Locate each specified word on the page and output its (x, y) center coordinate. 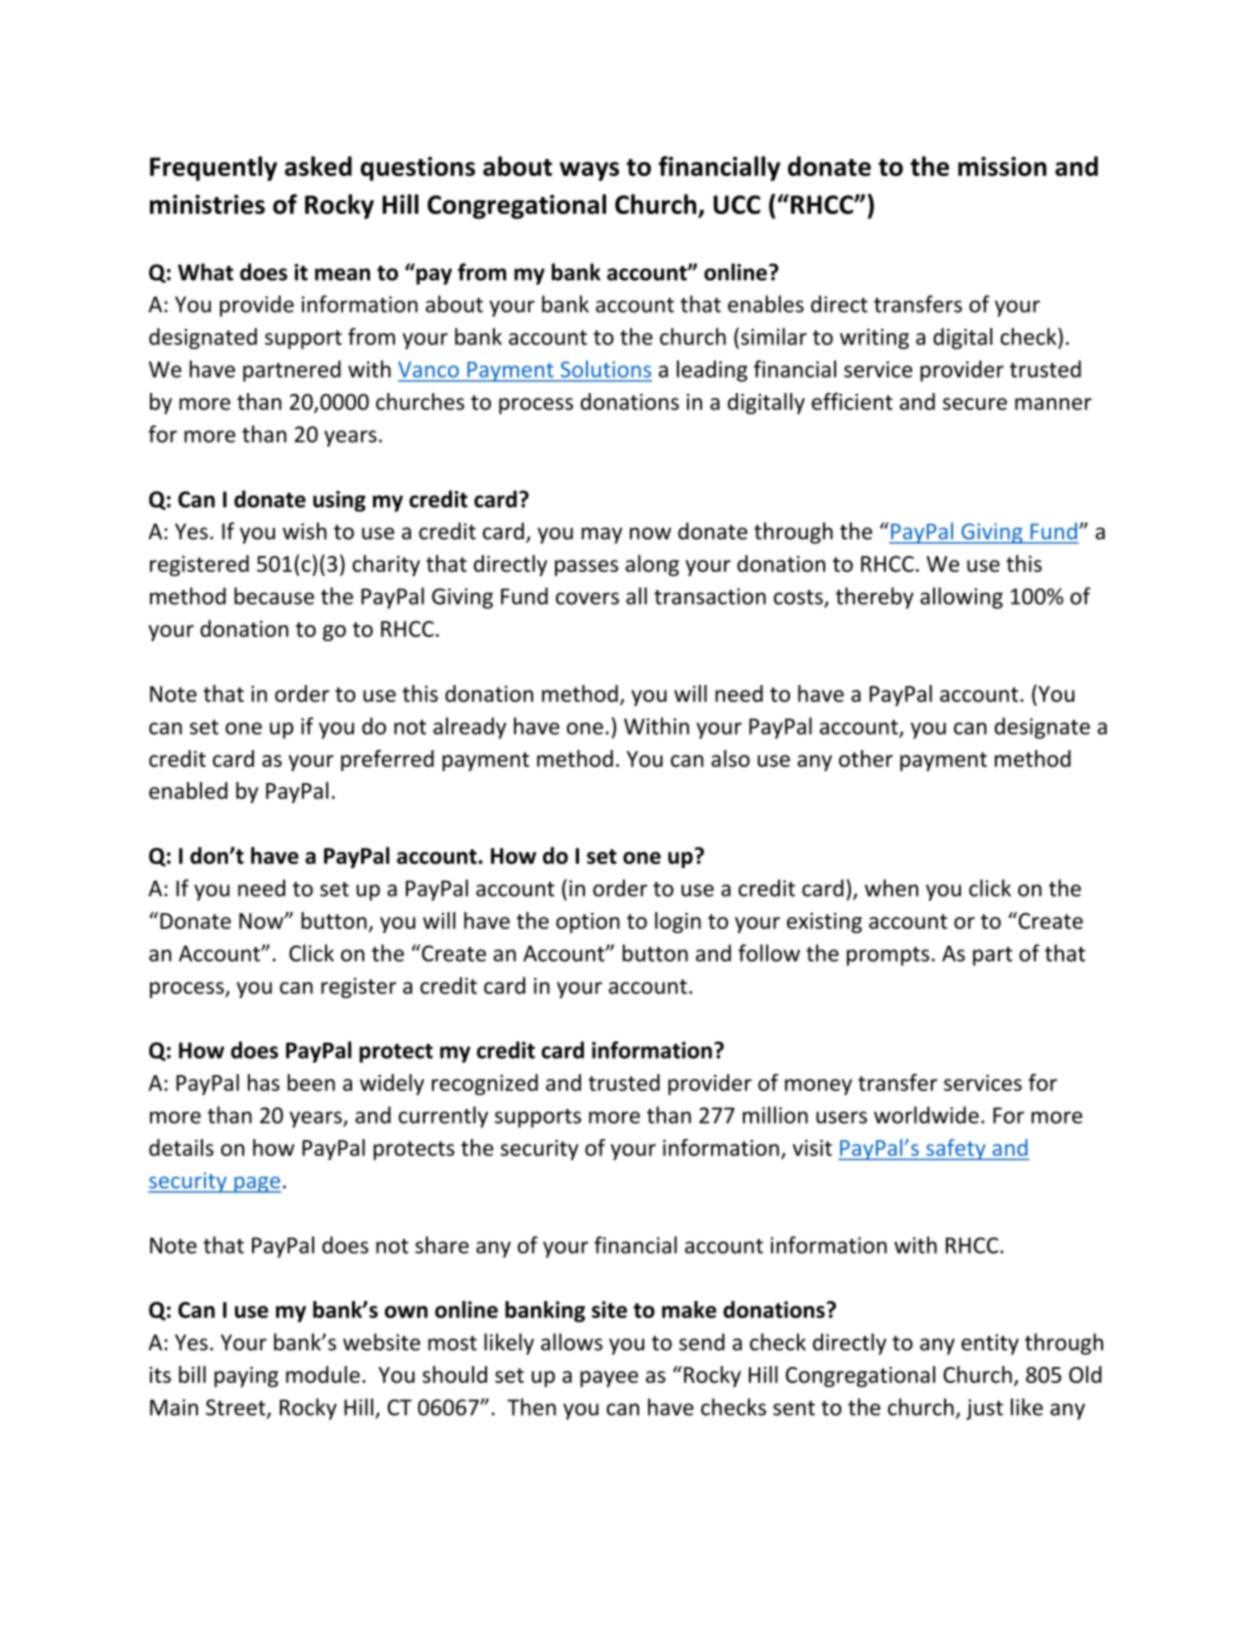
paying (246, 1377)
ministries (207, 204)
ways (589, 171)
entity (990, 1344)
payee (609, 1379)
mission (1002, 166)
